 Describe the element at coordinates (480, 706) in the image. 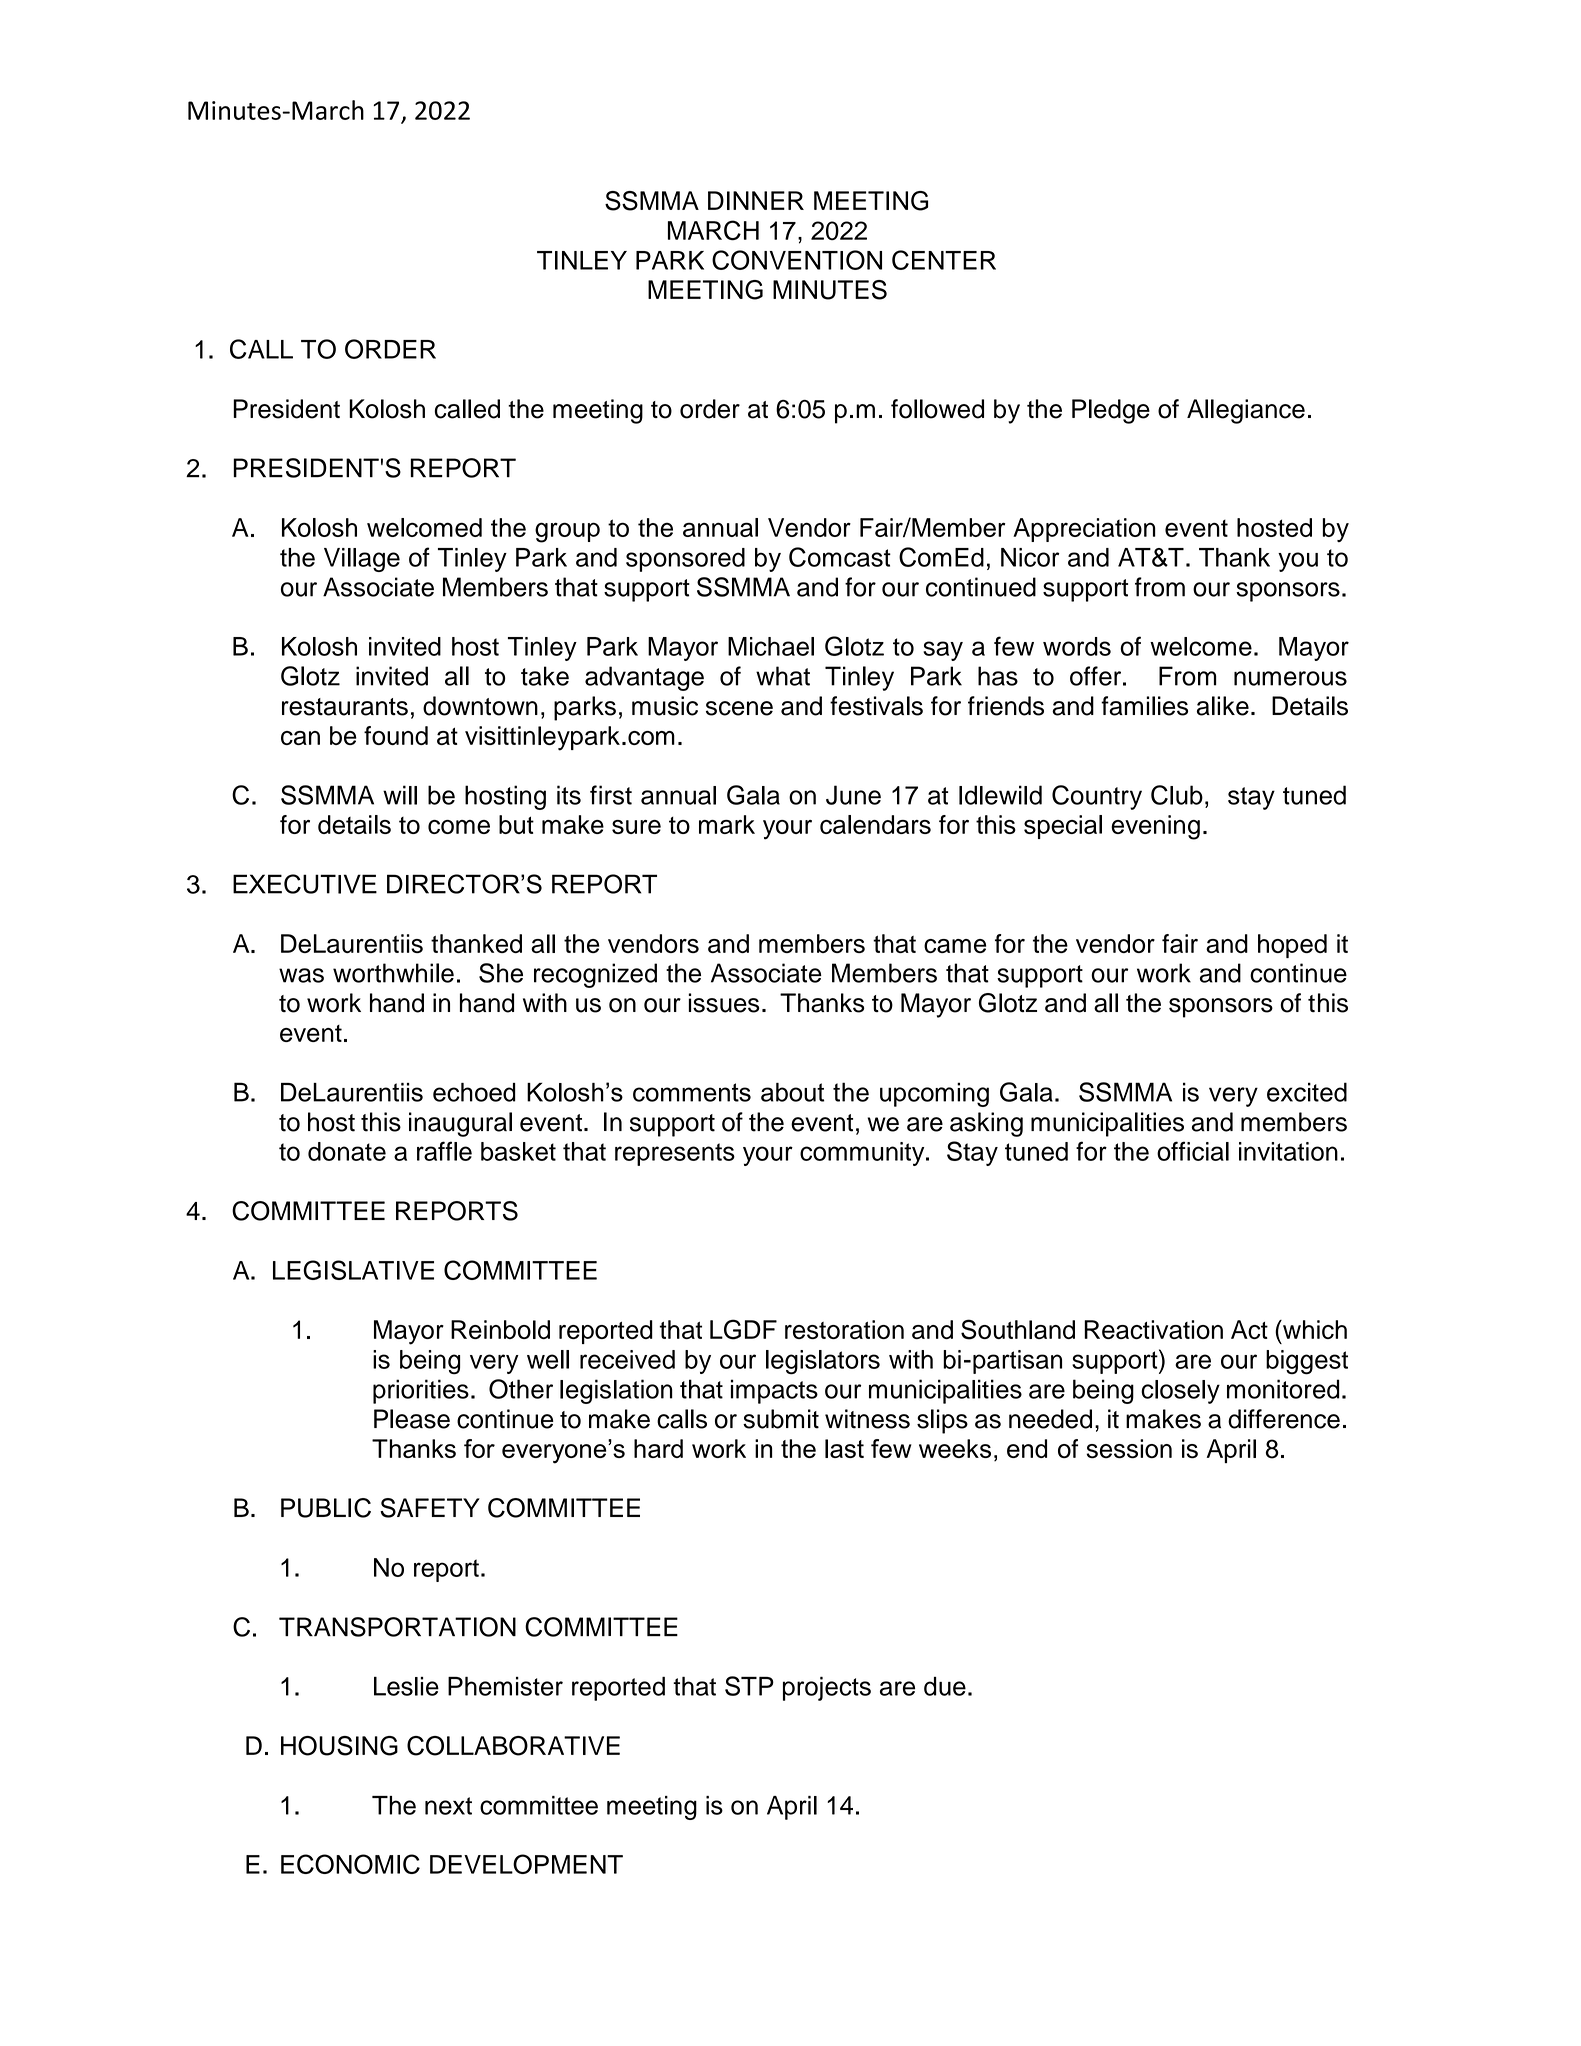

I see `downtown` at that location.
